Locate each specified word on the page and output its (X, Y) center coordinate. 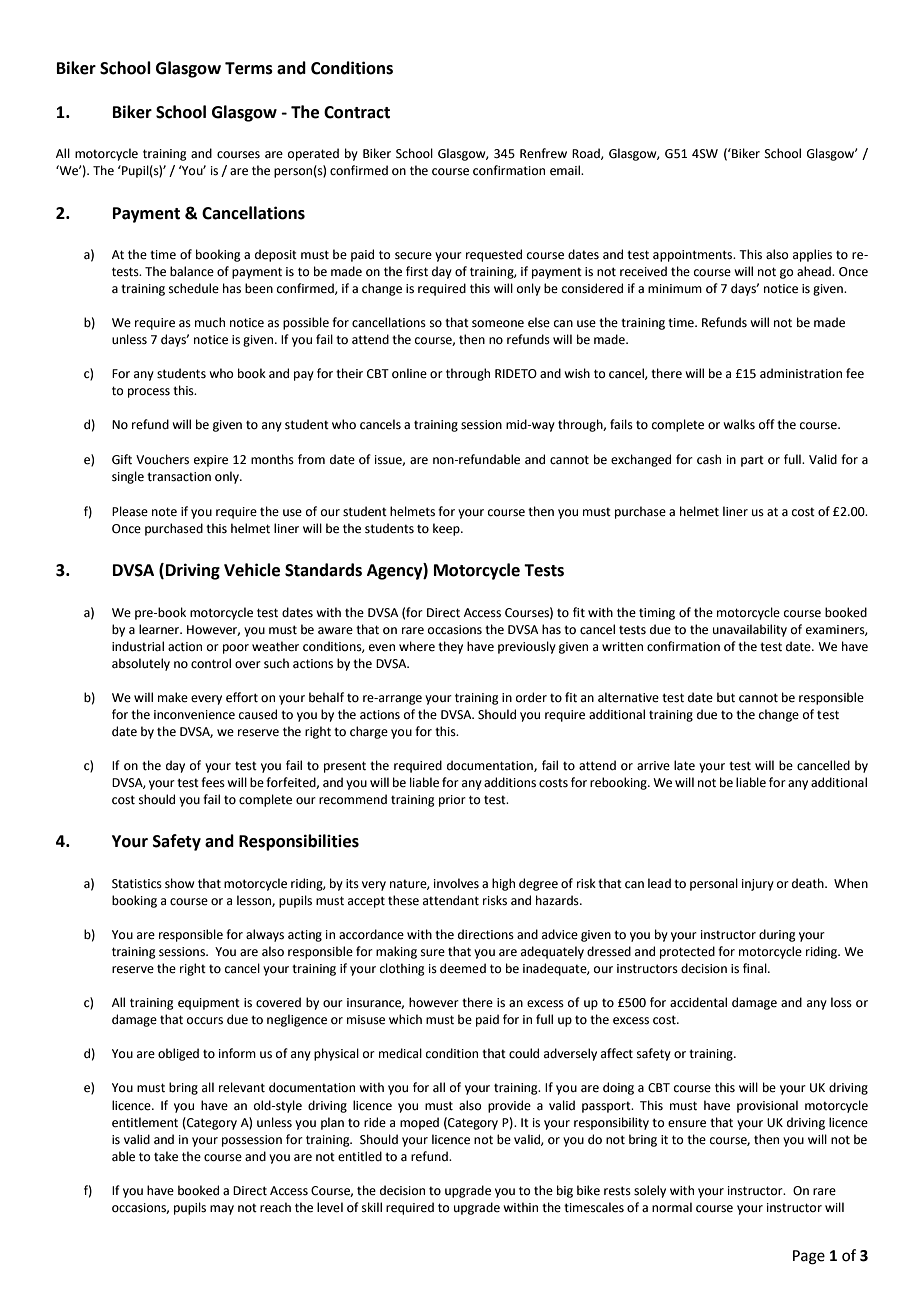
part (752, 461)
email (566, 170)
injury (758, 885)
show (179, 883)
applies (812, 255)
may (222, 1210)
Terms (249, 68)
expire (211, 461)
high (503, 884)
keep (447, 529)
